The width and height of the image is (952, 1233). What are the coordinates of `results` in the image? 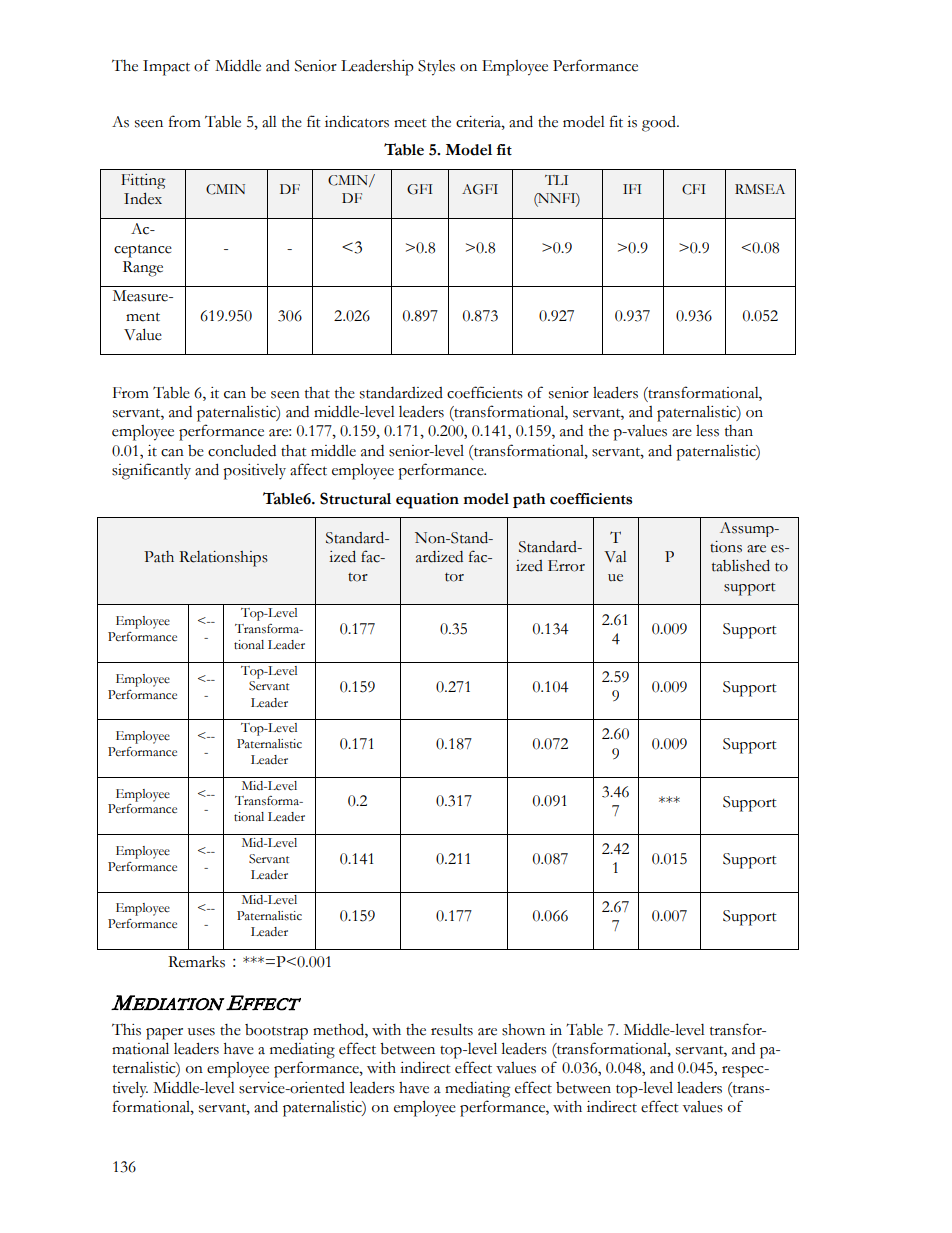 It's located at (452, 1029).
